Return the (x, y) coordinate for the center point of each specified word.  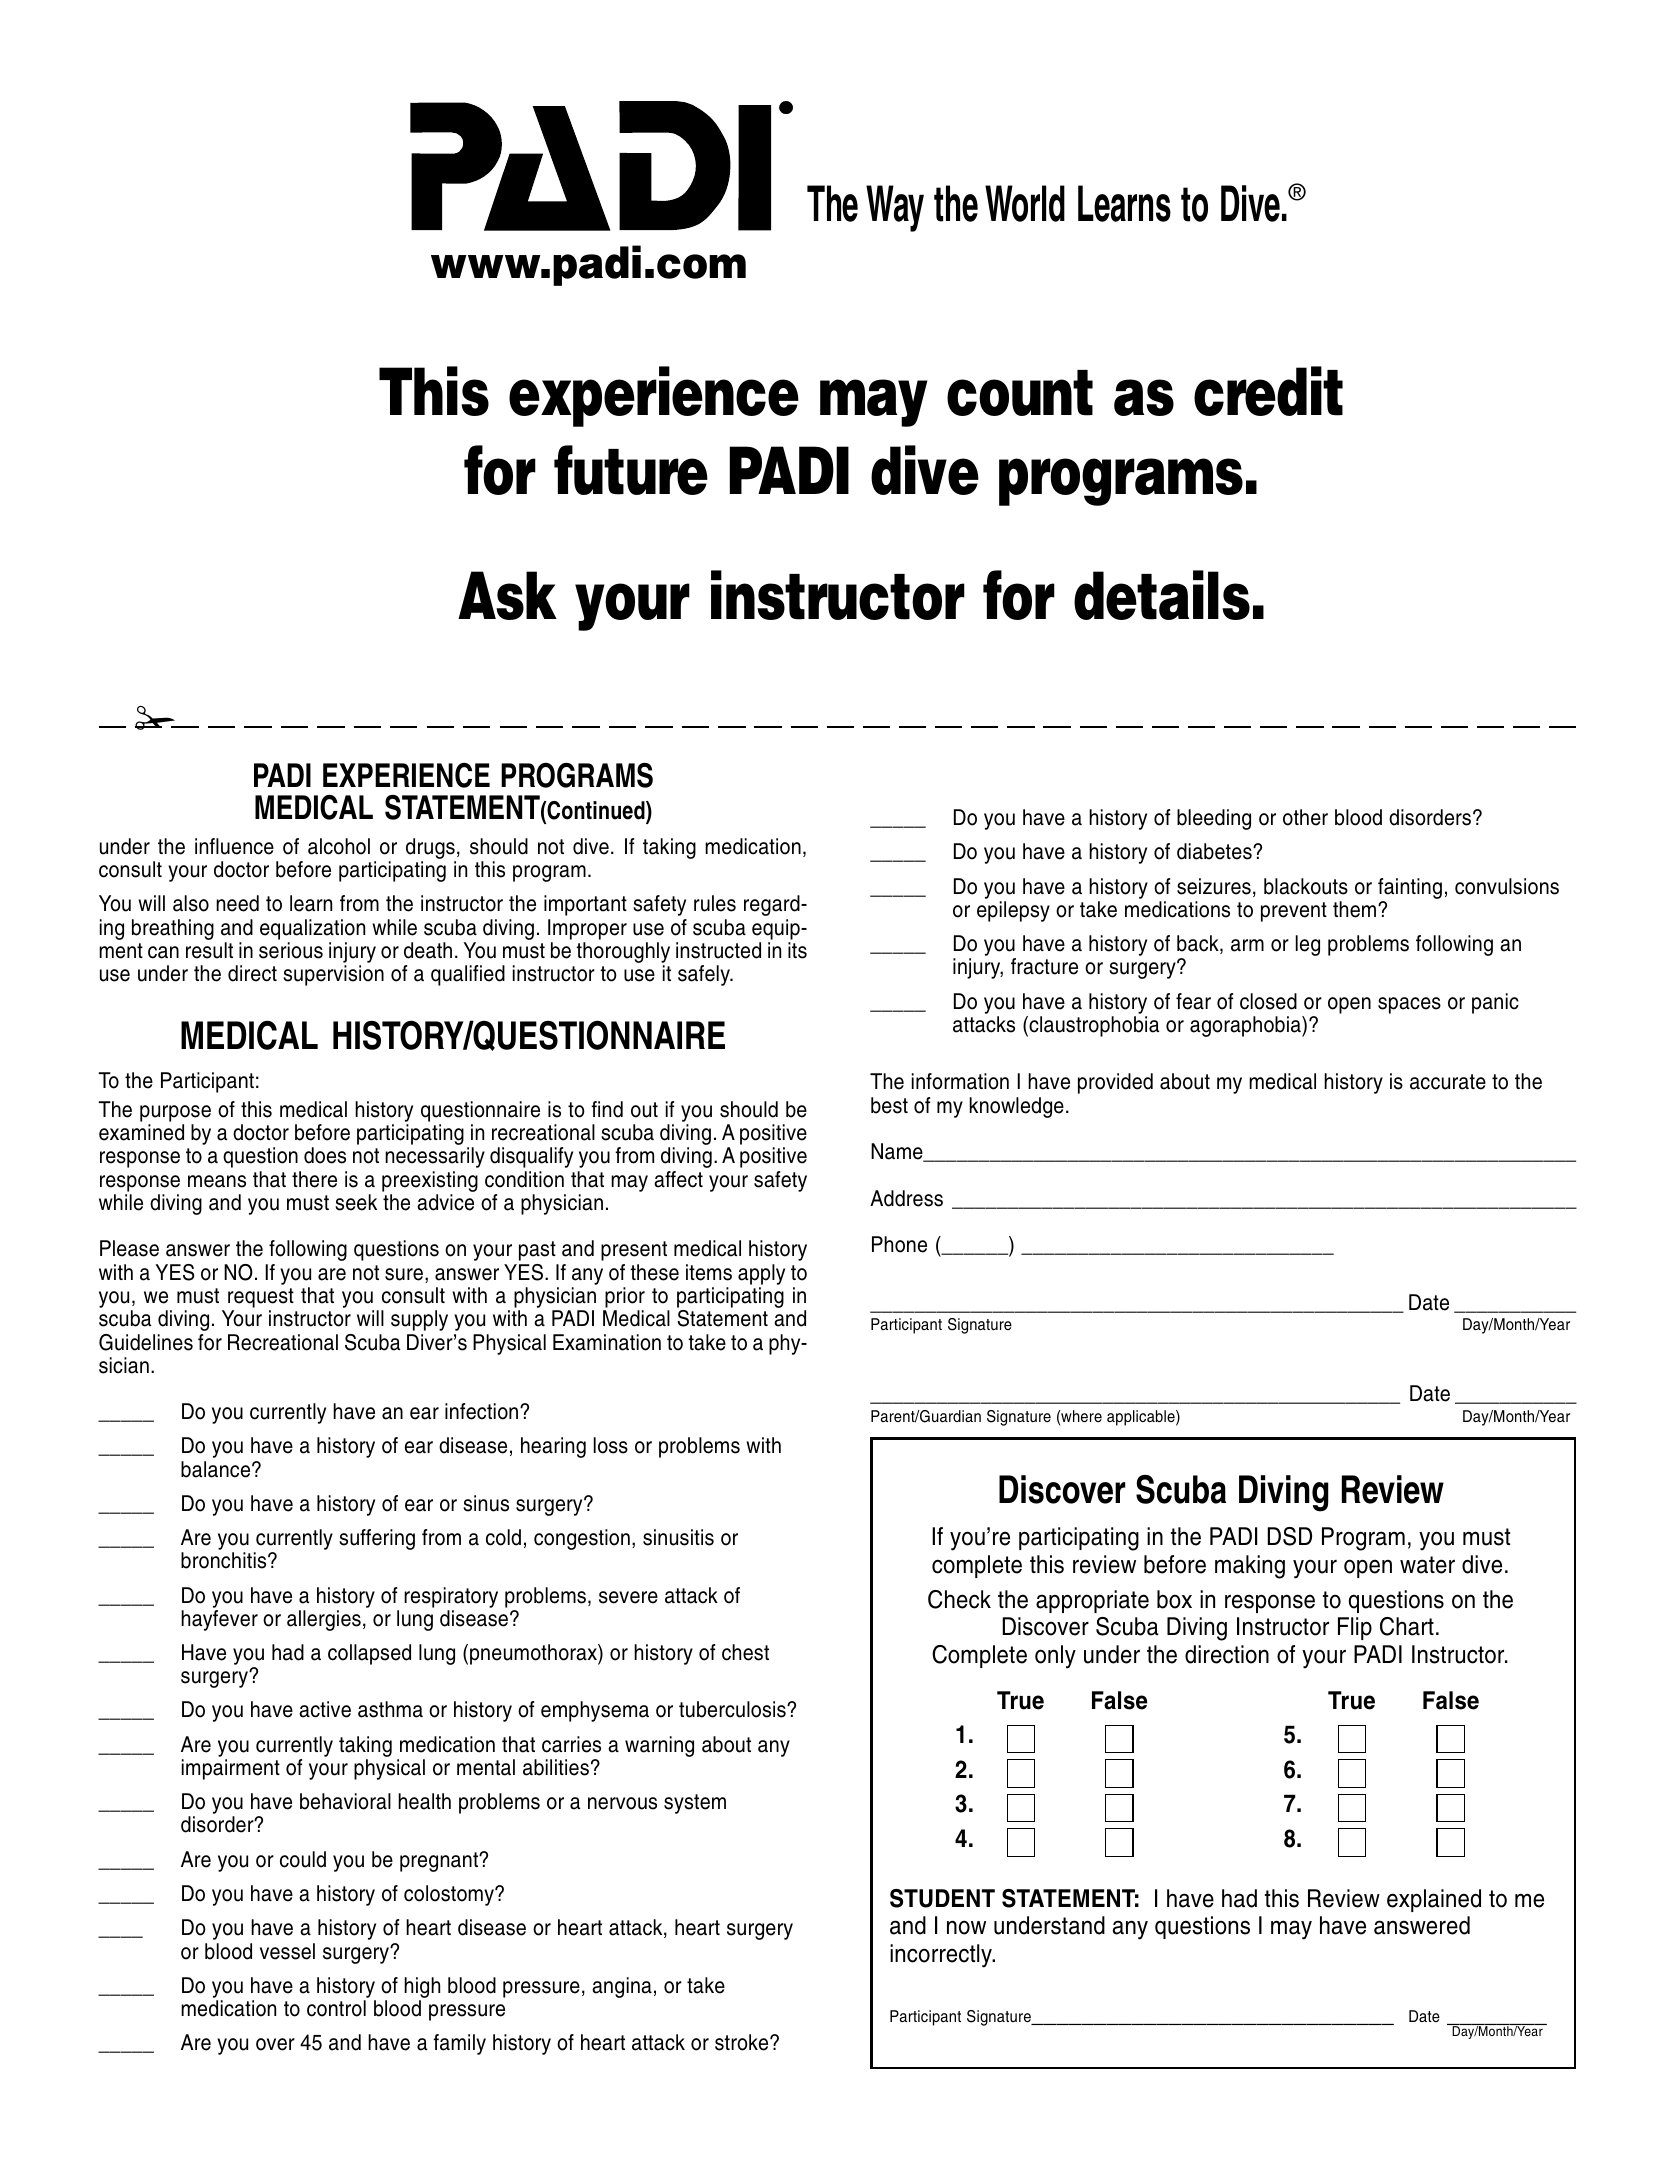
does (325, 1155)
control (336, 2008)
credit (1268, 391)
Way (895, 208)
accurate (1448, 1082)
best (889, 1105)
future (631, 470)
